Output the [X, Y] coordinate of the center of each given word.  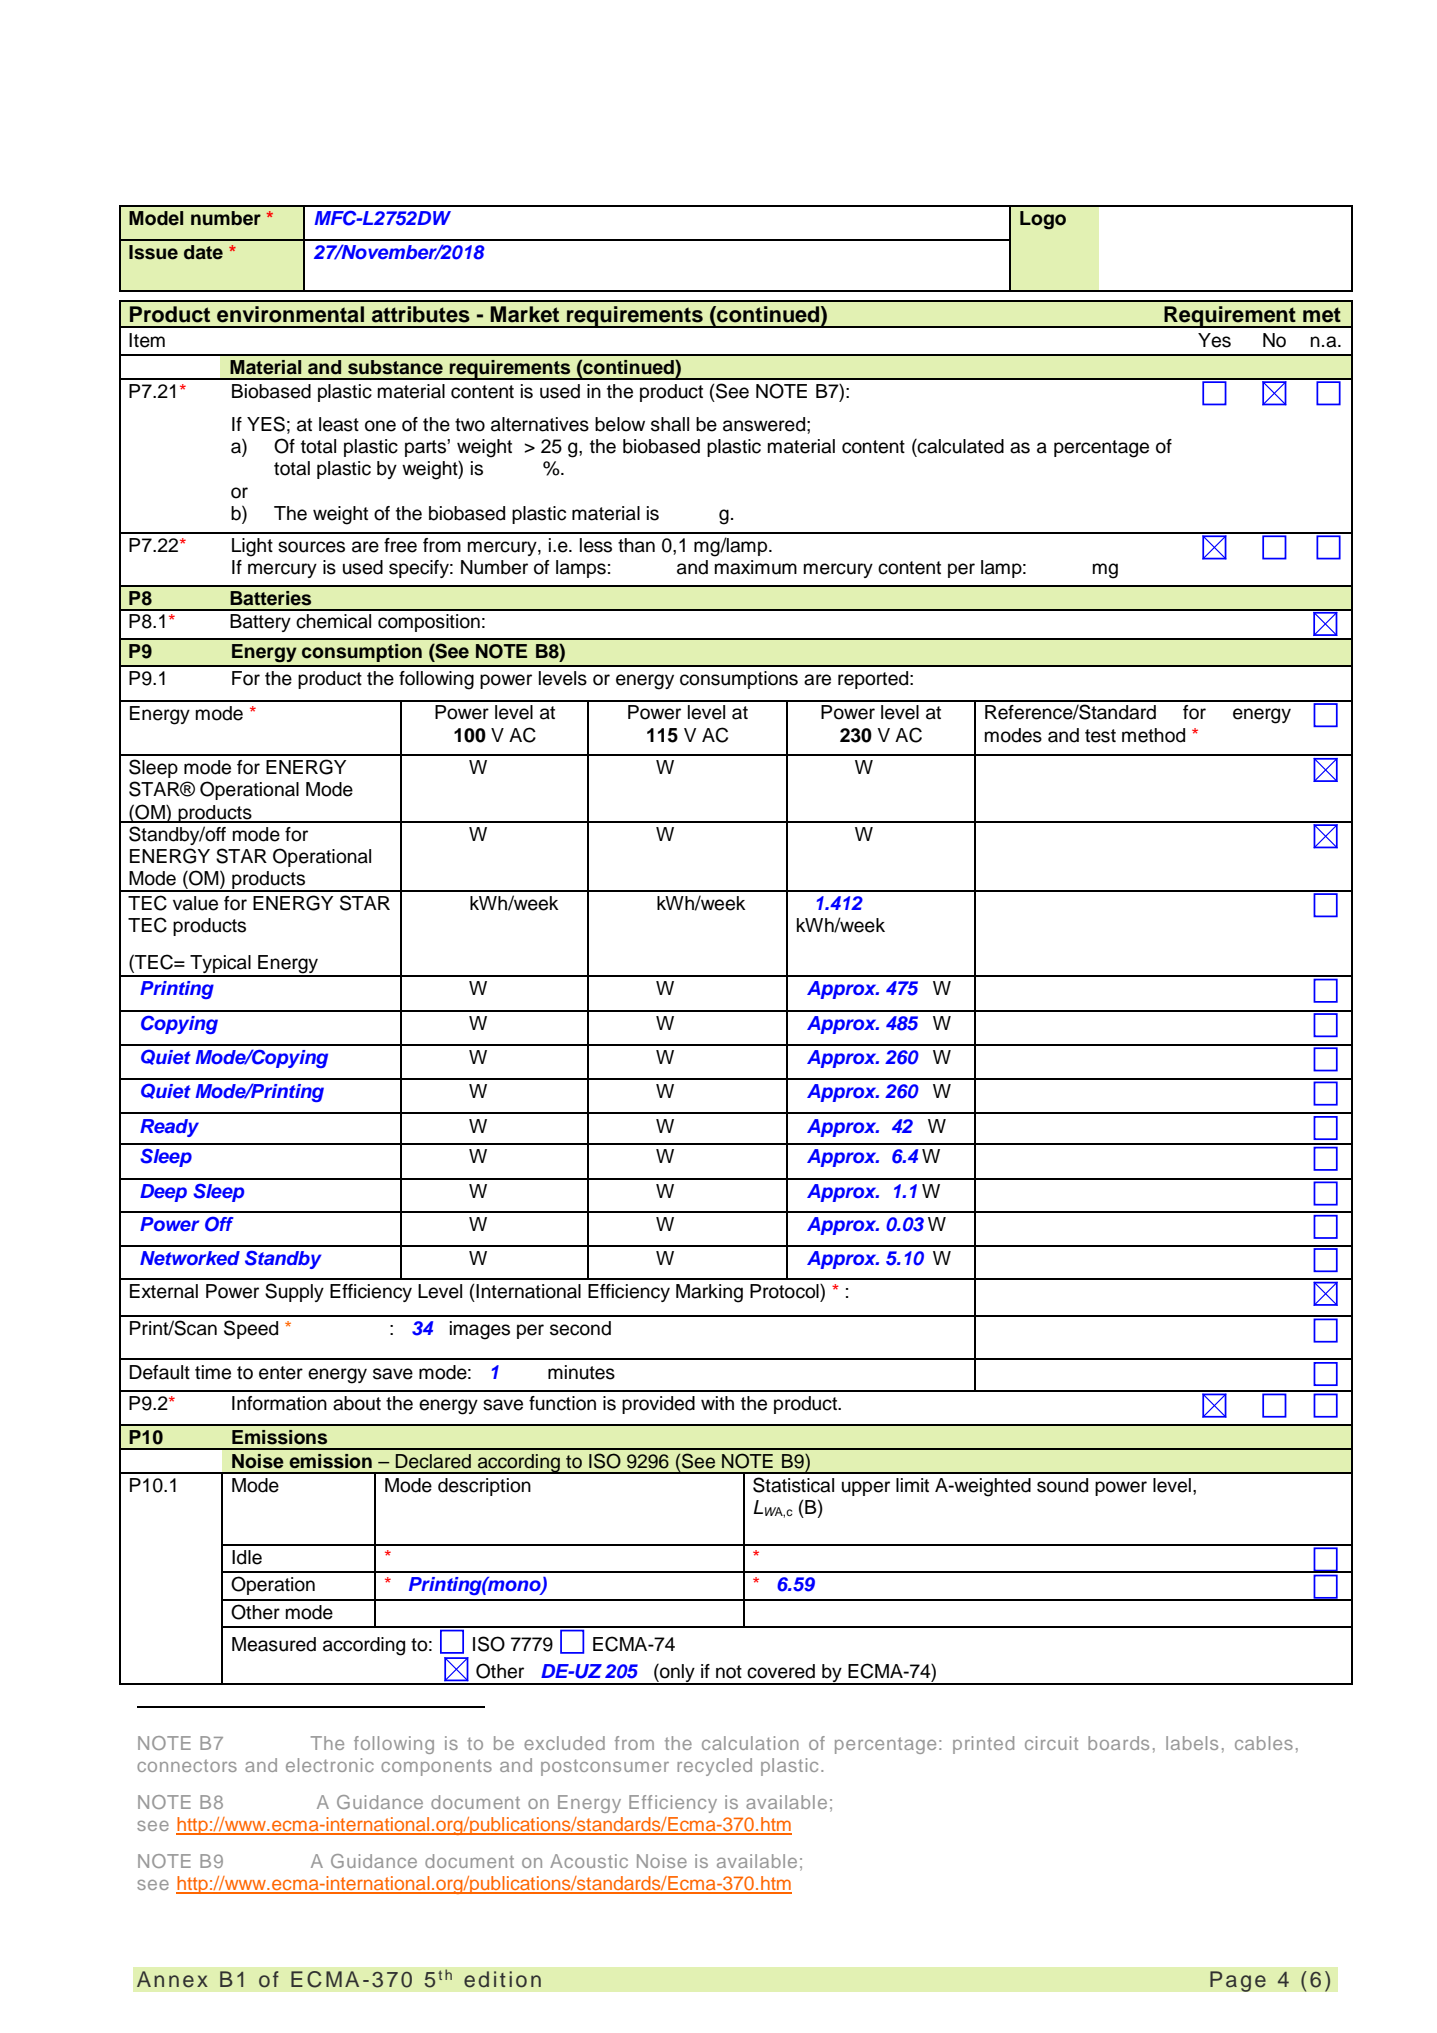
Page [1238, 1981]
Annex [172, 1979]
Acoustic [589, 1861]
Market [524, 314]
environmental [290, 314]
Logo [1043, 220]
